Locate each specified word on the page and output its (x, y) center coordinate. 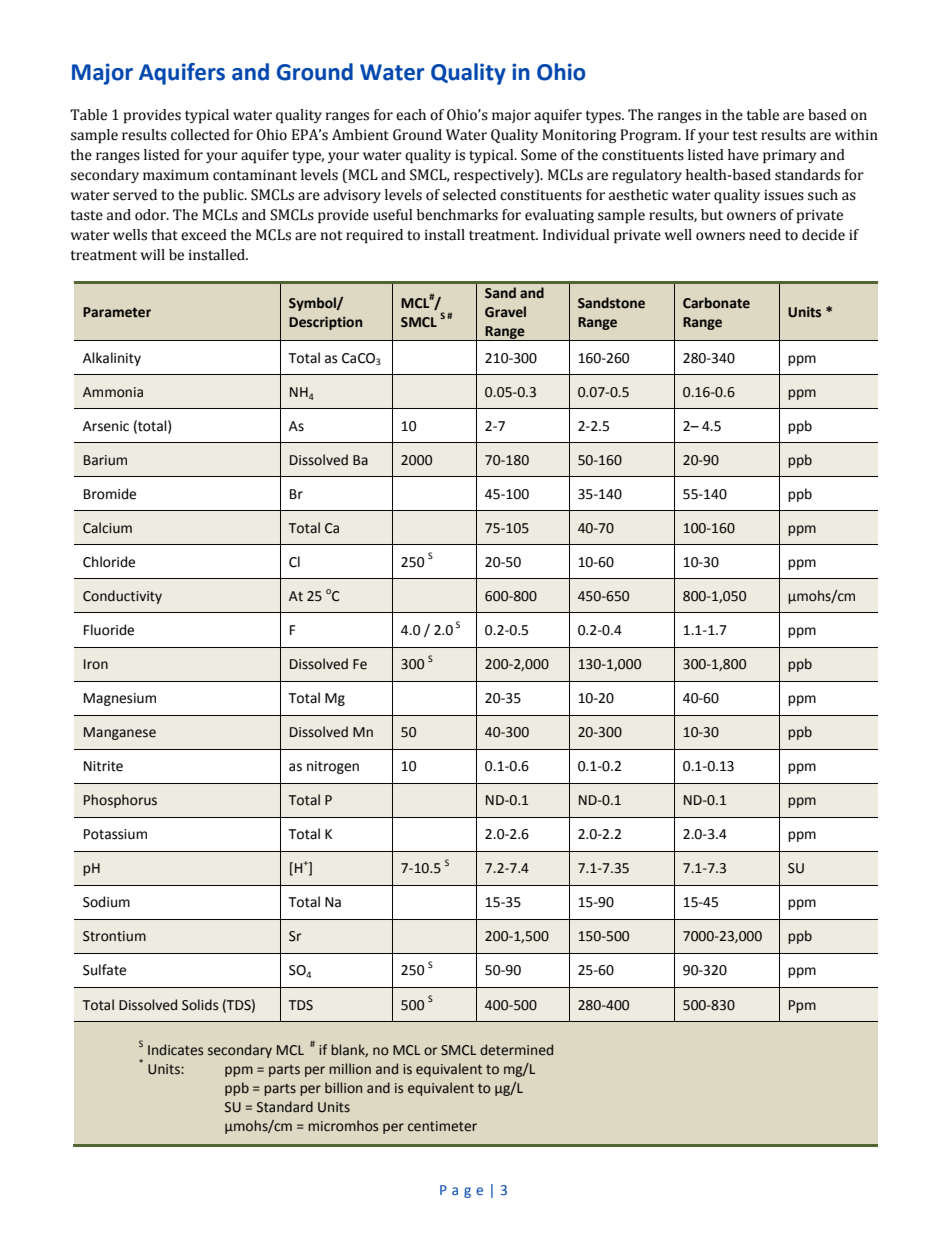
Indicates (175, 1050)
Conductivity (122, 597)
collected (200, 135)
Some (539, 155)
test (745, 135)
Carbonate (716, 303)
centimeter (442, 1126)
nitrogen (333, 767)
